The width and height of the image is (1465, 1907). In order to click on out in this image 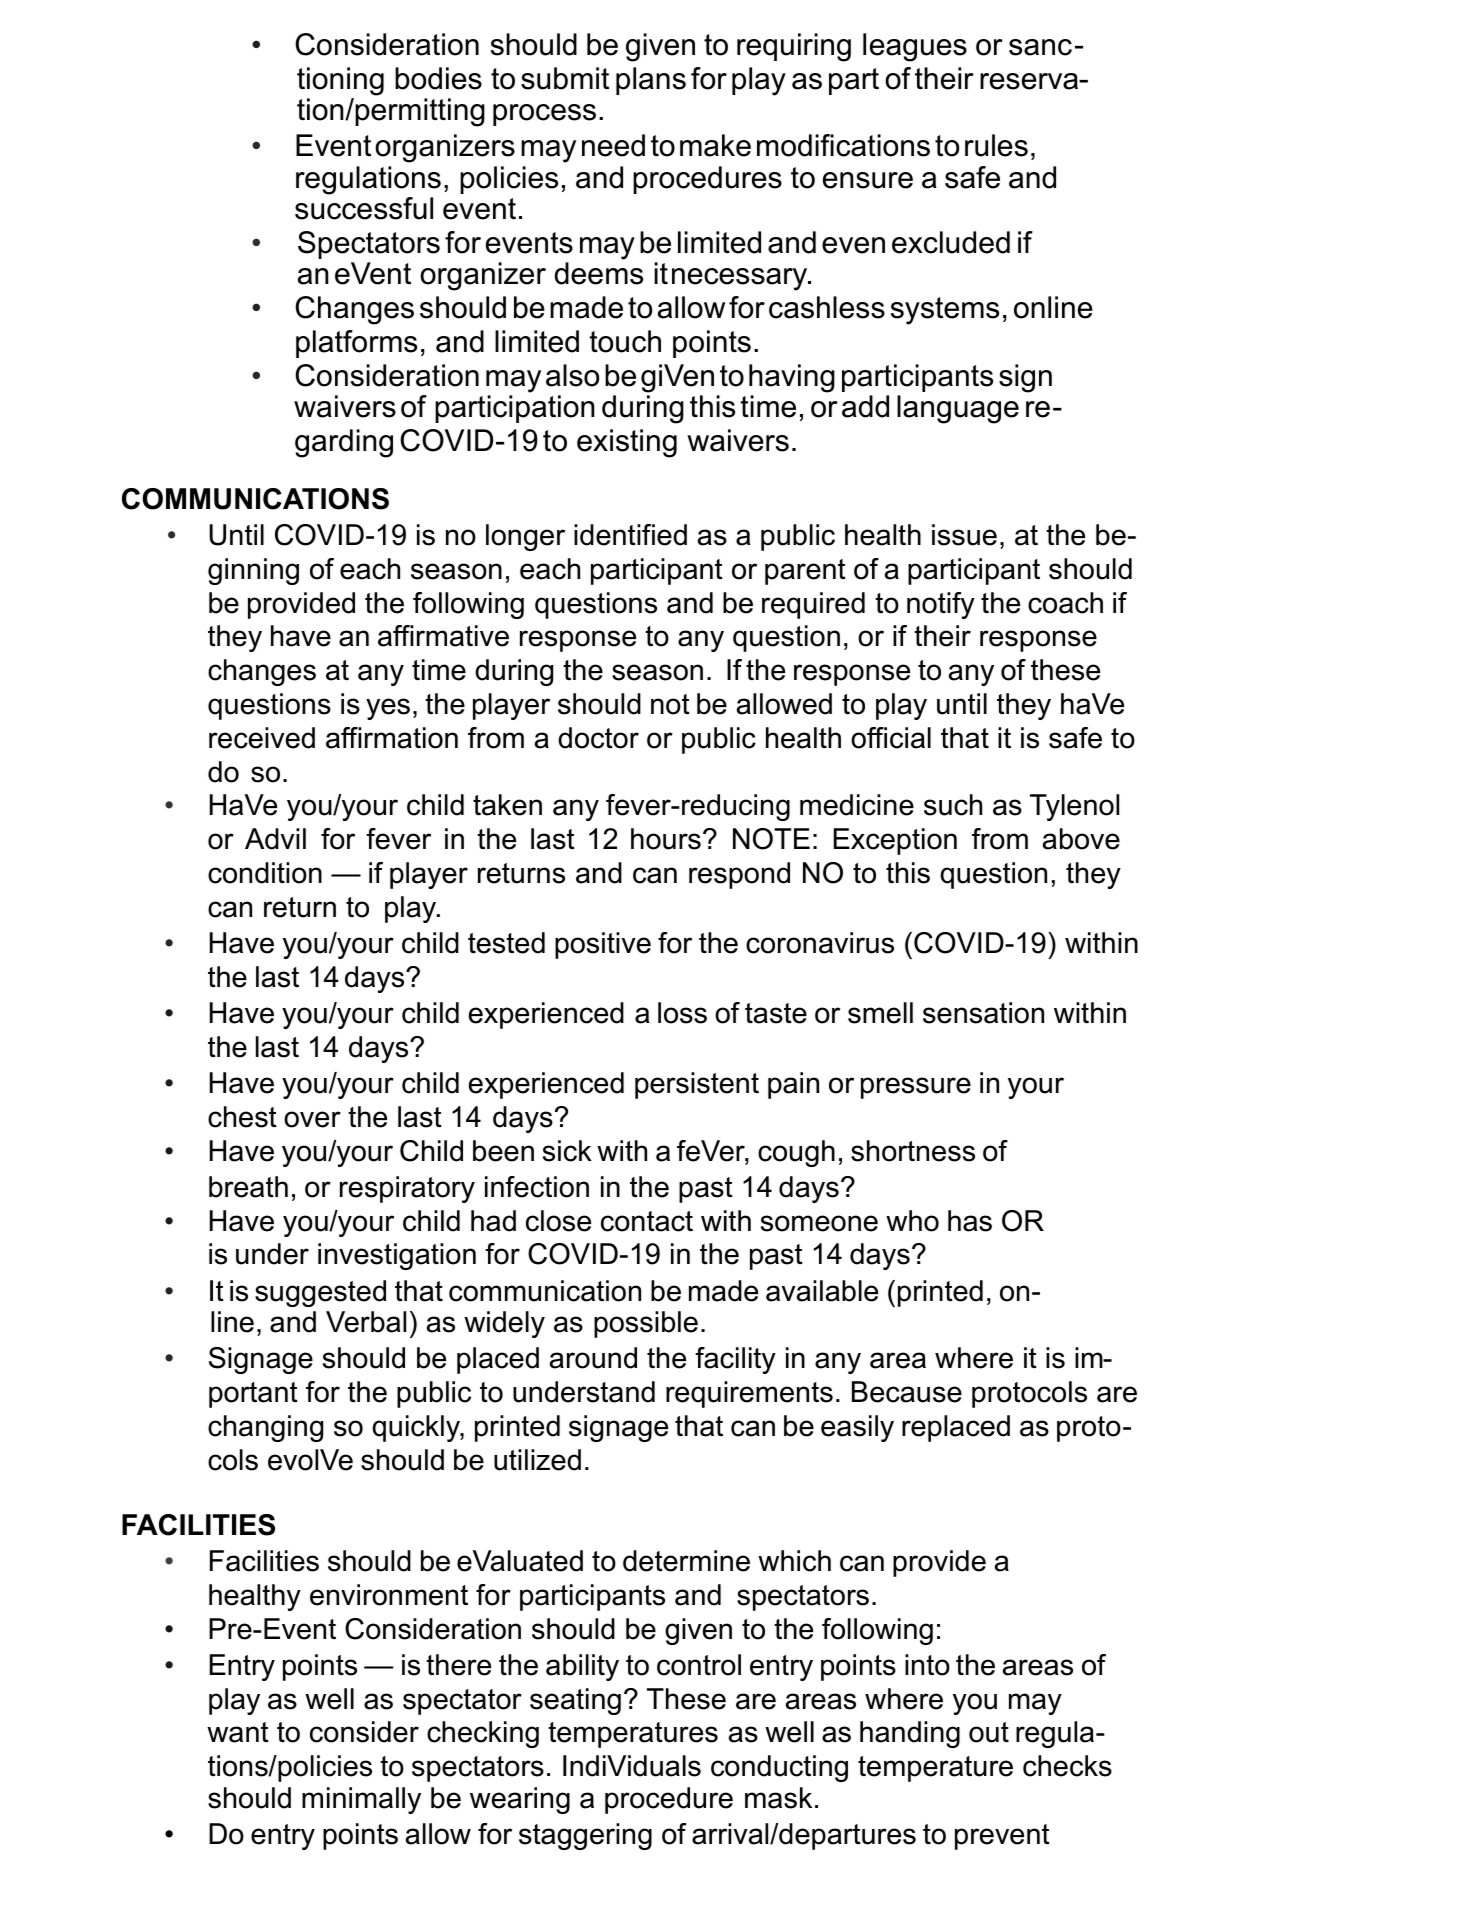, I will do `click(989, 1732)`.
